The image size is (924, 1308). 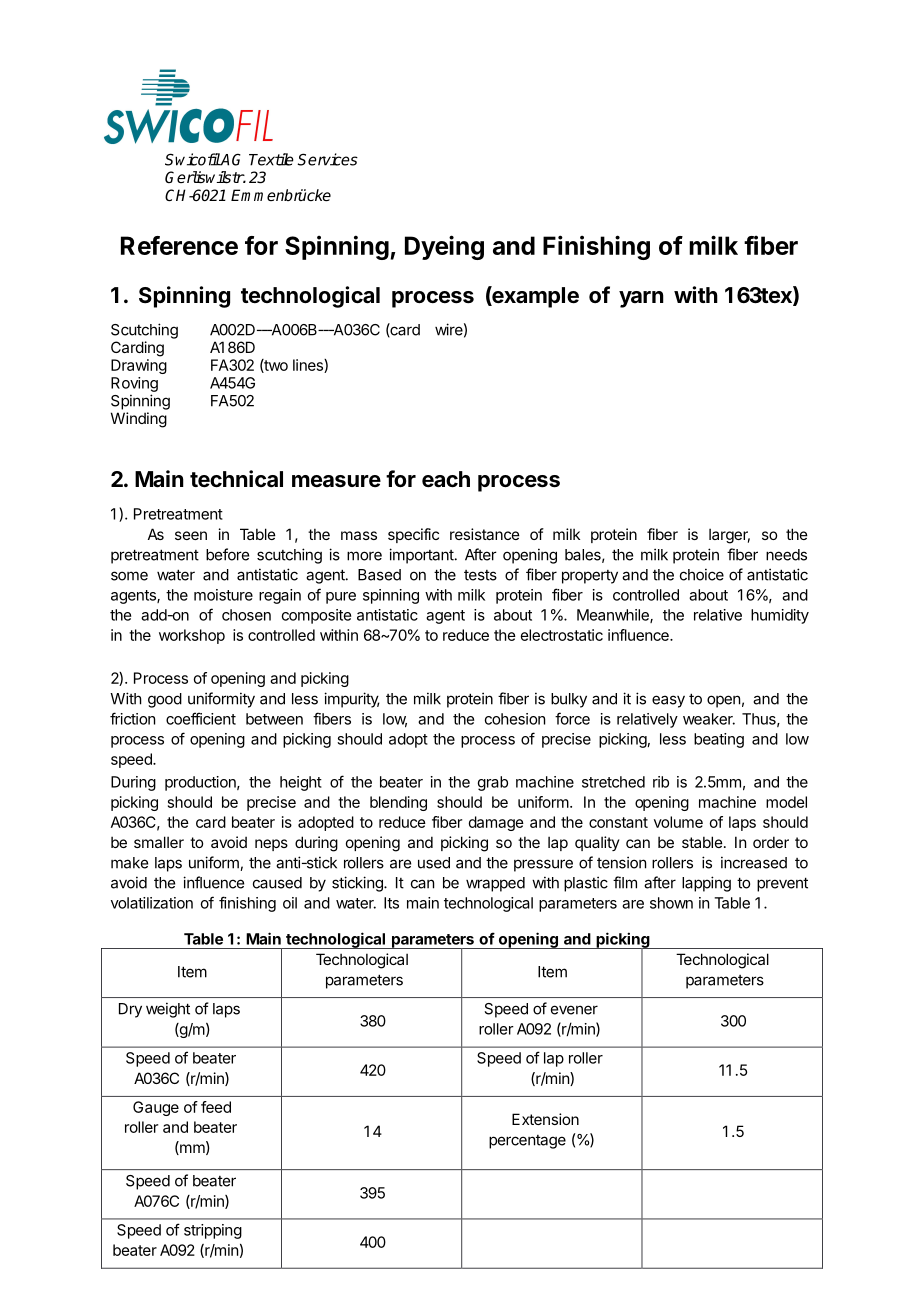 What do you see at coordinates (527, 1142) in the screenshot?
I see `percentage` at bounding box center [527, 1142].
